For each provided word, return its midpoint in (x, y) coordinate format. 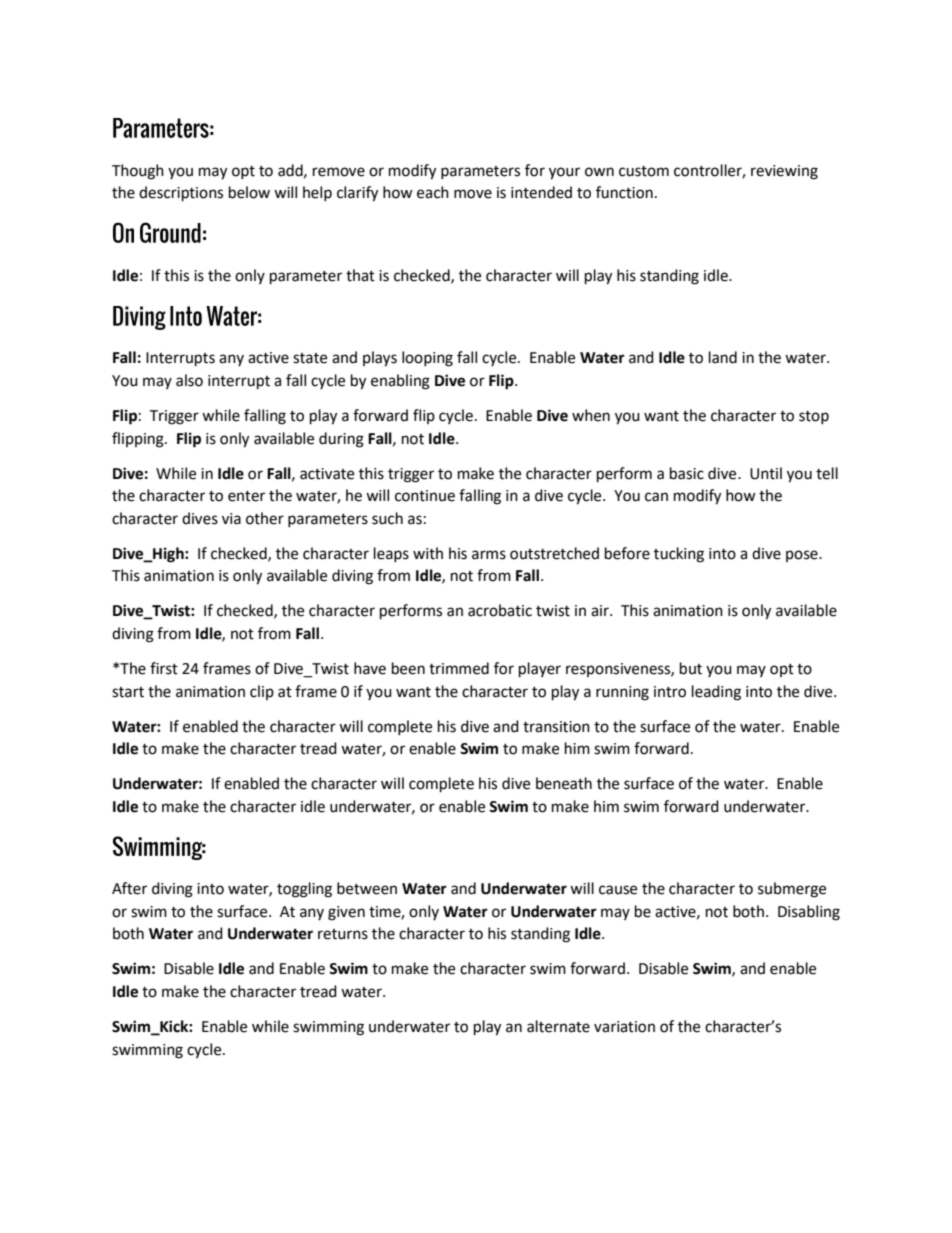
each (433, 192)
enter (246, 496)
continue (425, 496)
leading (716, 693)
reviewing (784, 172)
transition (556, 727)
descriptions (181, 194)
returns (343, 934)
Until (766, 473)
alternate (558, 1026)
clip (262, 692)
